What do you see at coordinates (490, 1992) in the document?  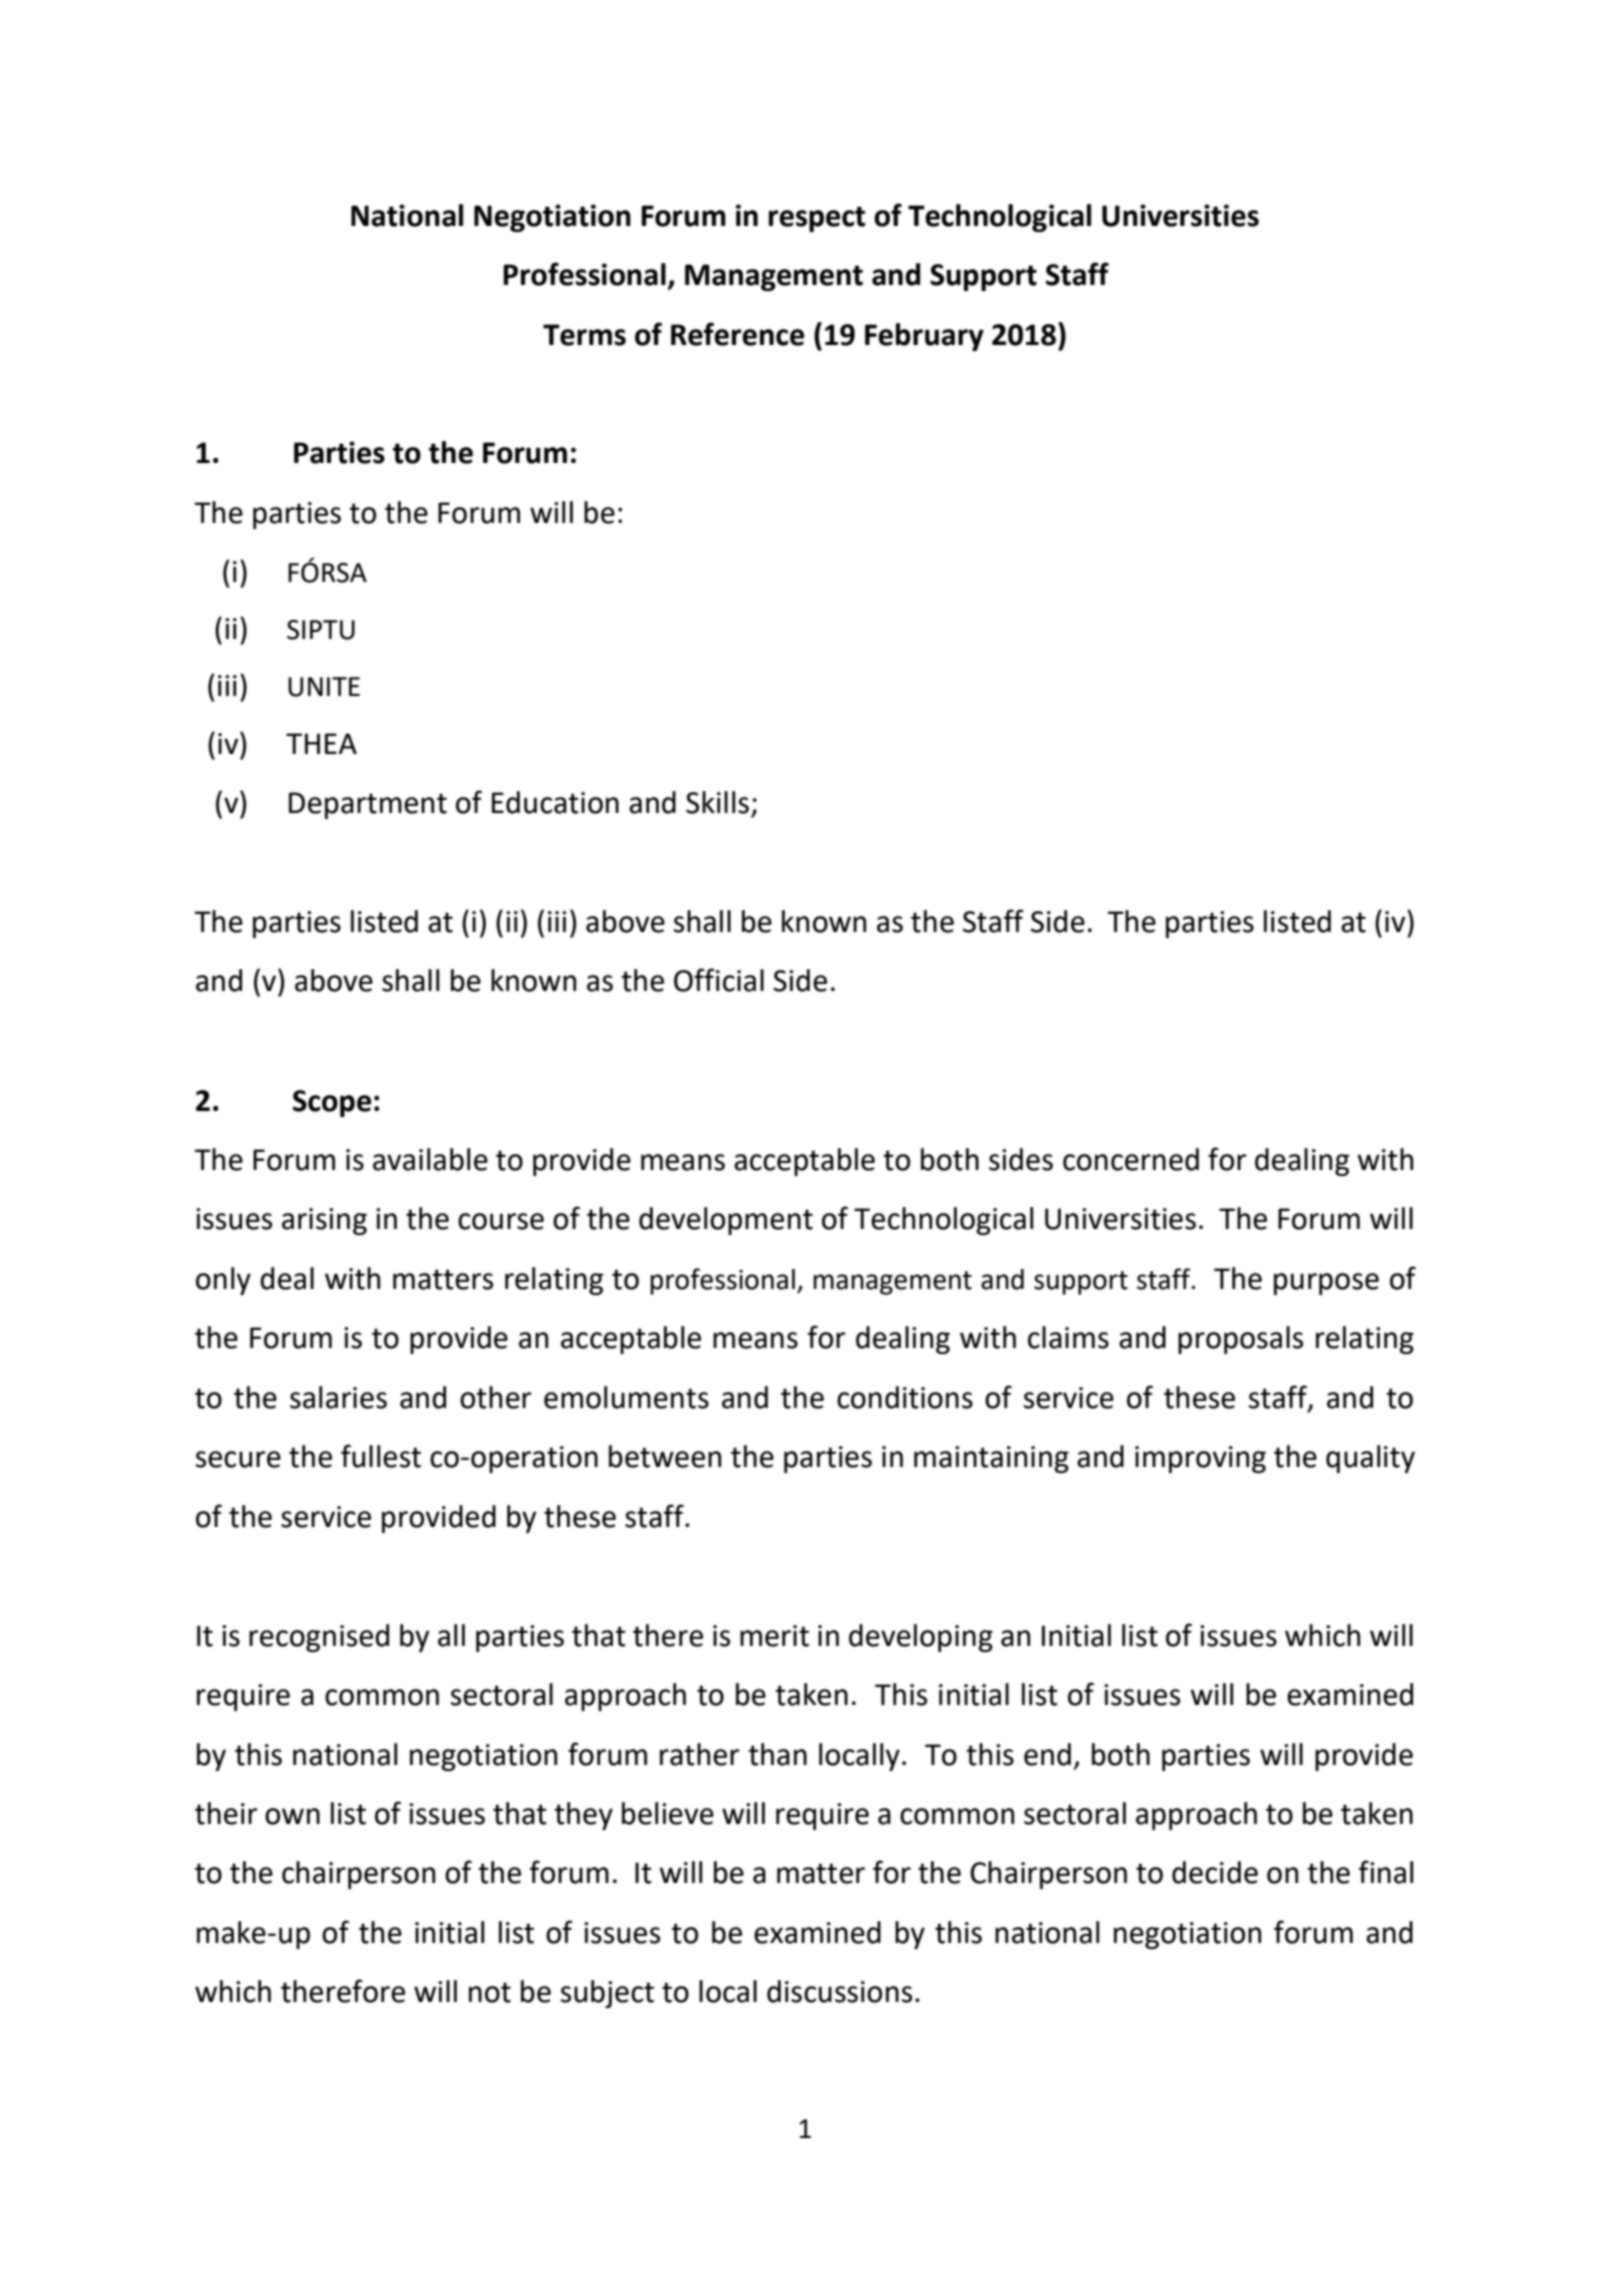 I see `not` at bounding box center [490, 1992].
